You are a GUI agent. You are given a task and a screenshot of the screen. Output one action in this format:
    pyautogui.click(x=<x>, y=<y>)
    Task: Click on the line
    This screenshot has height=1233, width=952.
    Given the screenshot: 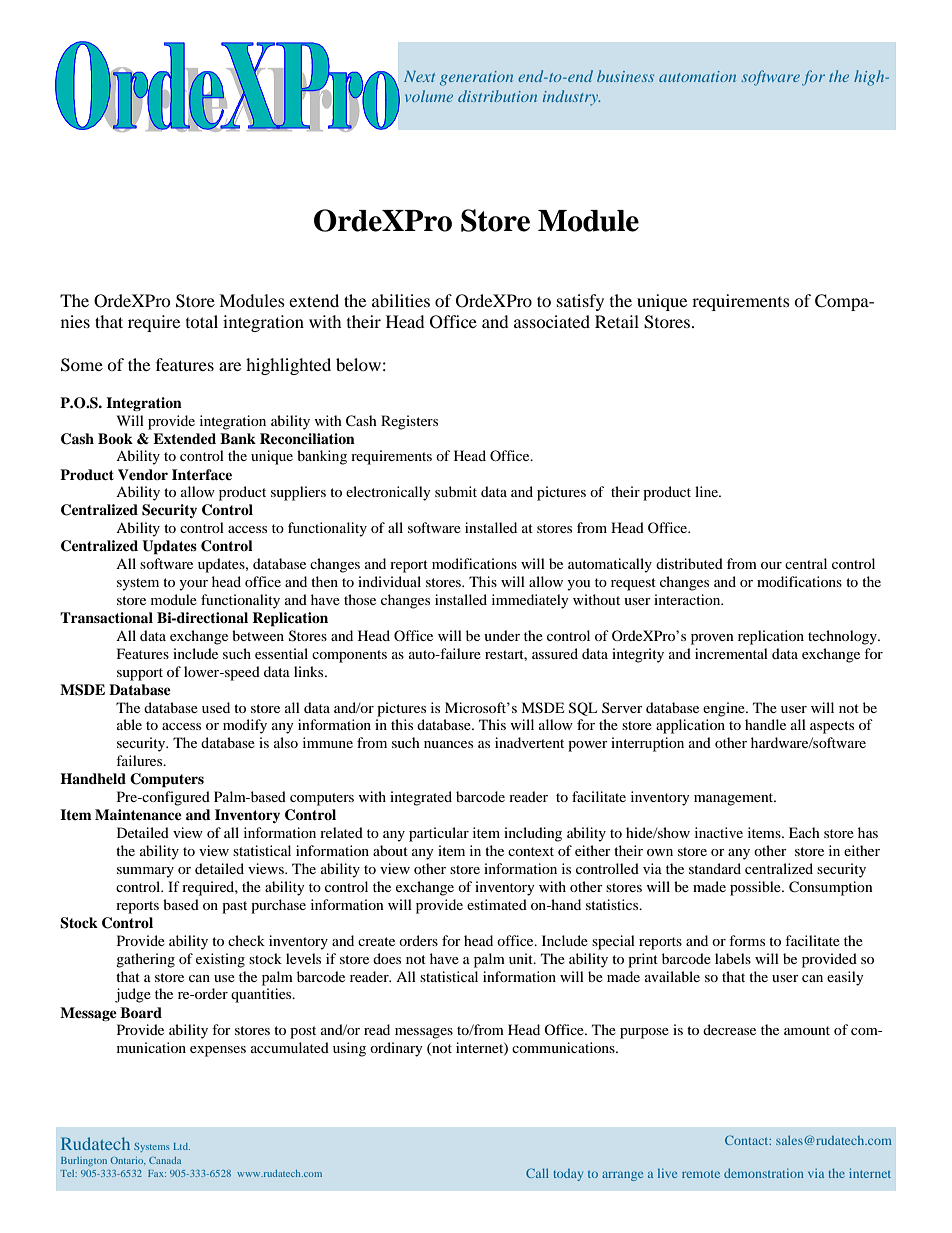 What is the action you would take?
    pyautogui.click(x=707, y=491)
